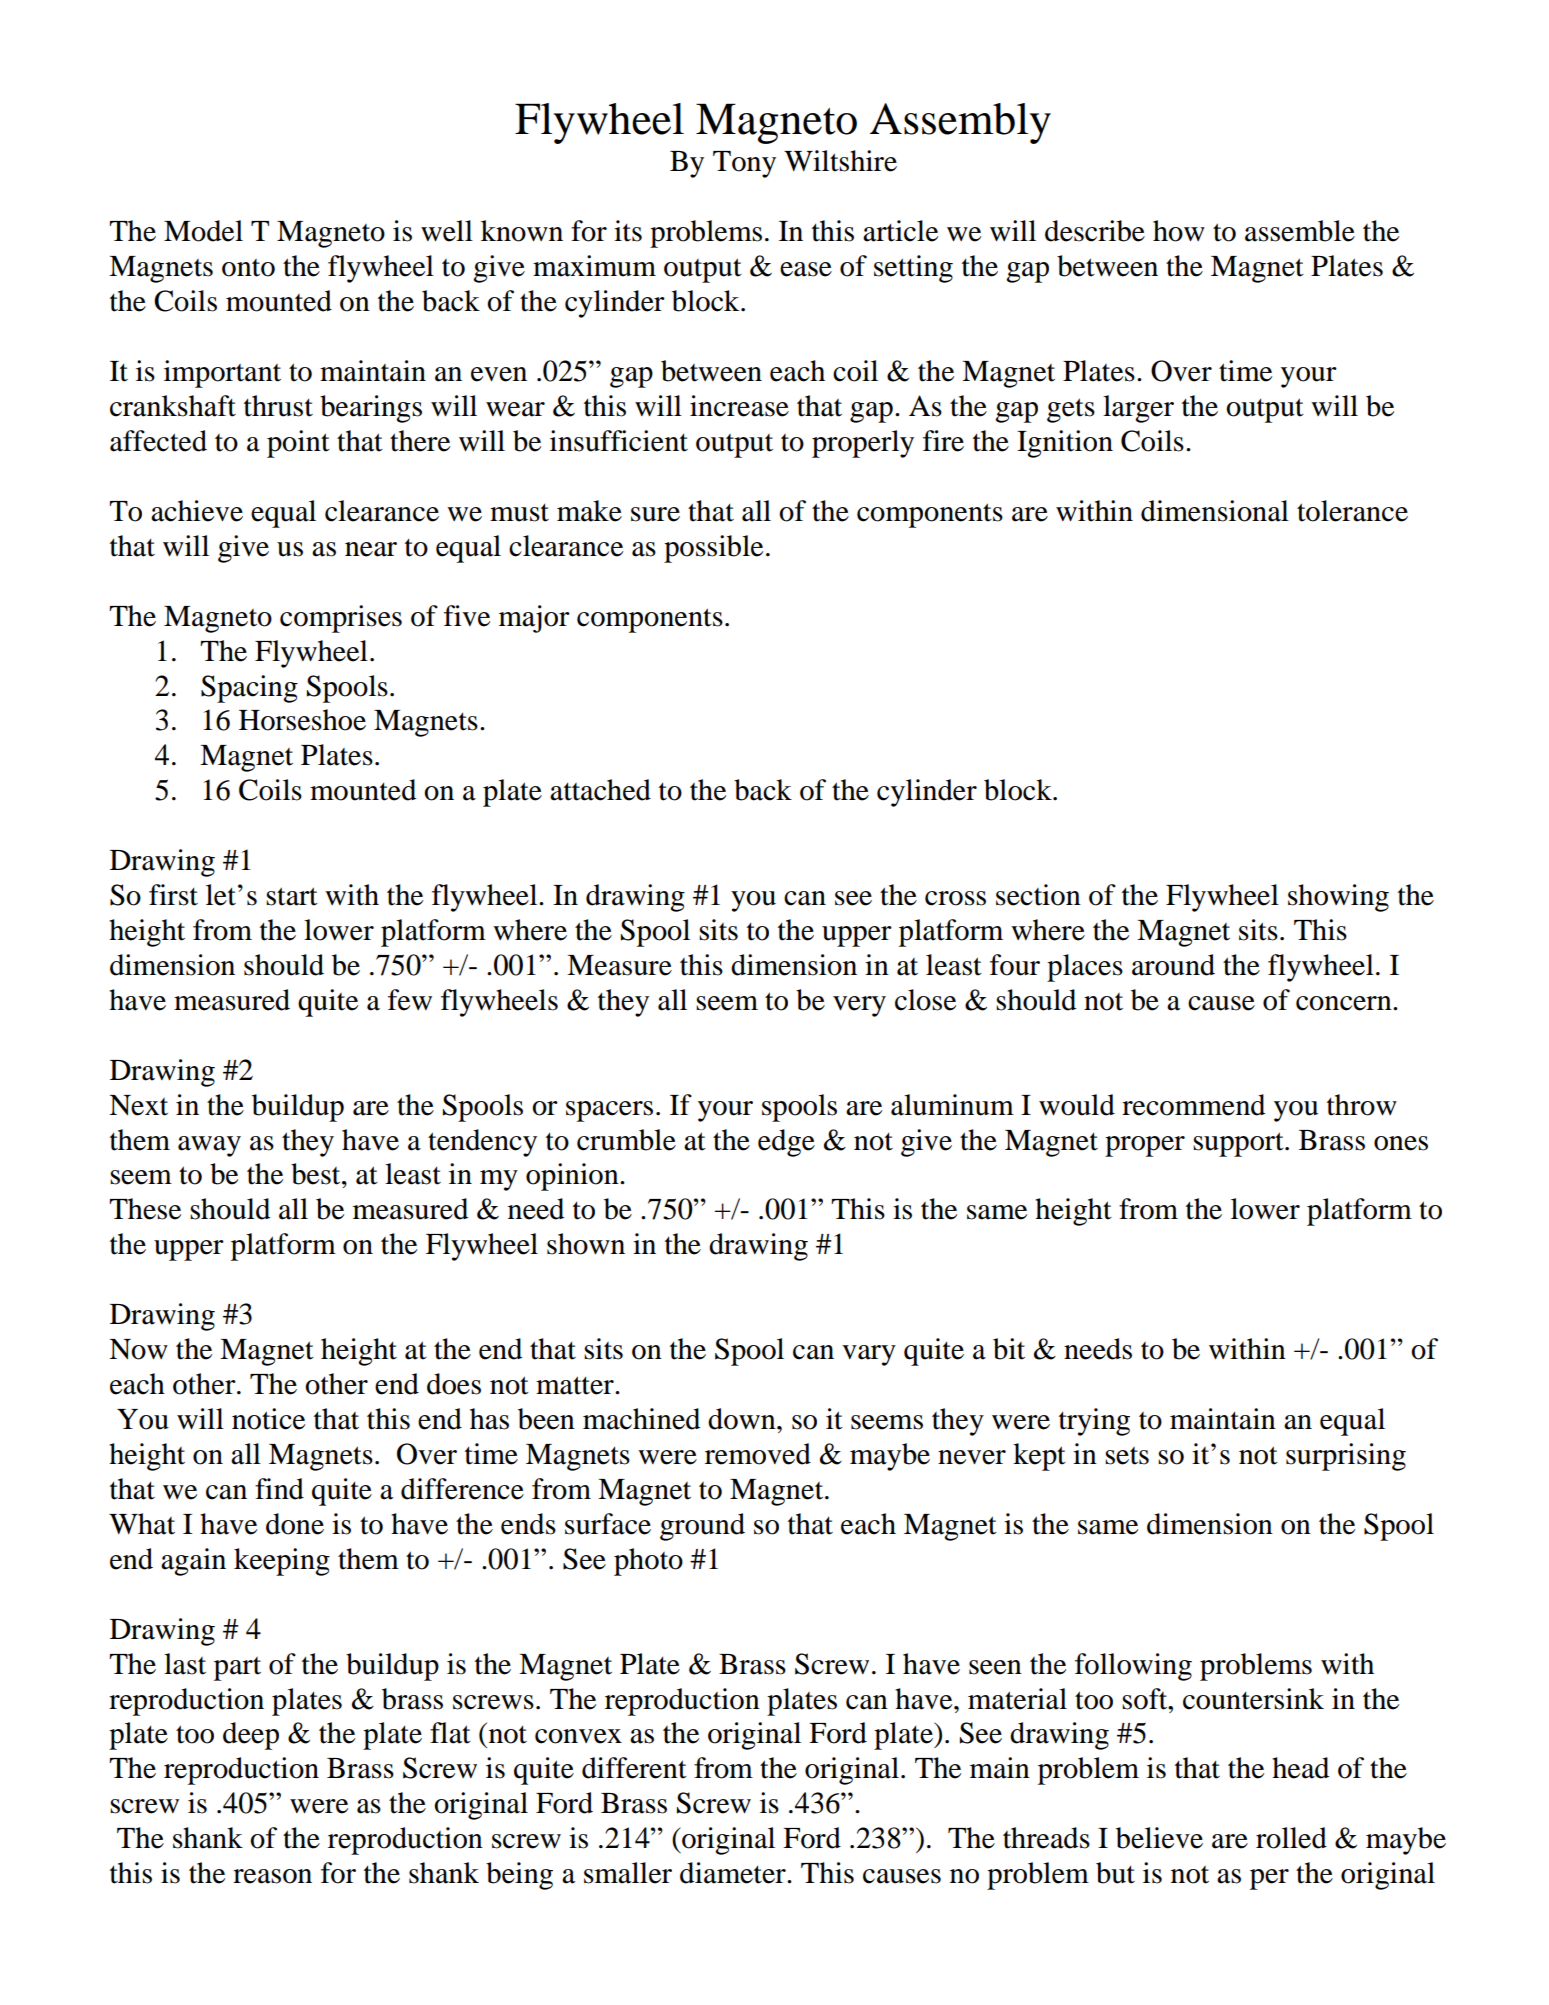 This screenshot has height=2005, width=1549. Describe the element at coordinates (1291, 1838) in the screenshot. I see `rolled` at that location.
